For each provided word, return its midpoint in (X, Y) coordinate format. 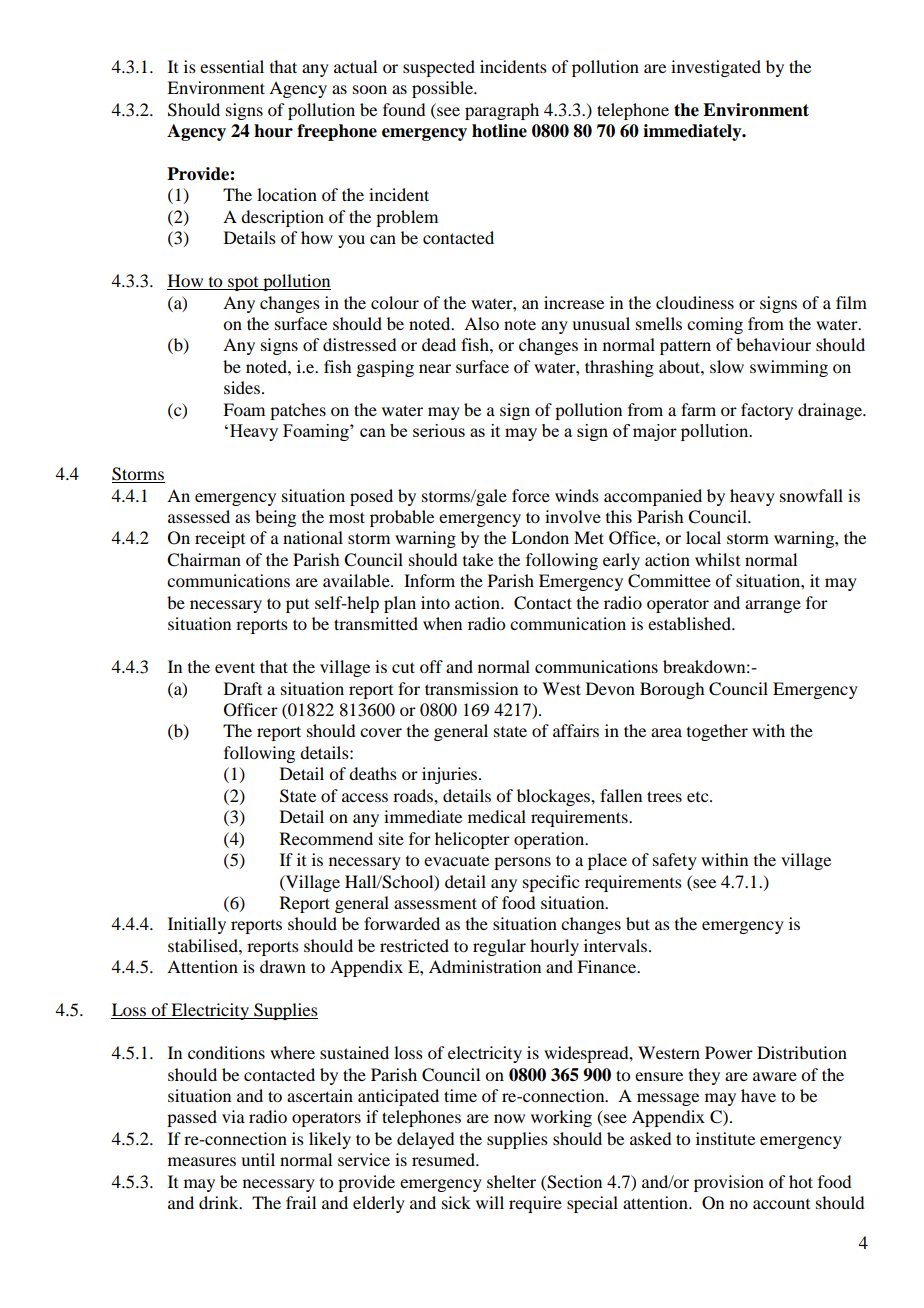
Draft (243, 688)
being (275, 518)
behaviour (773, 344)
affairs (576, 730)
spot (243, 284)
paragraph (502, 111)
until (258, 1159)
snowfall (811, 495)
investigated (716, 68)
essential (232, 66)
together (717, 732)
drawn (283, 966)
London (540, 537)
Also (481, 323)
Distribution (802, 1052)
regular (499, 947)
